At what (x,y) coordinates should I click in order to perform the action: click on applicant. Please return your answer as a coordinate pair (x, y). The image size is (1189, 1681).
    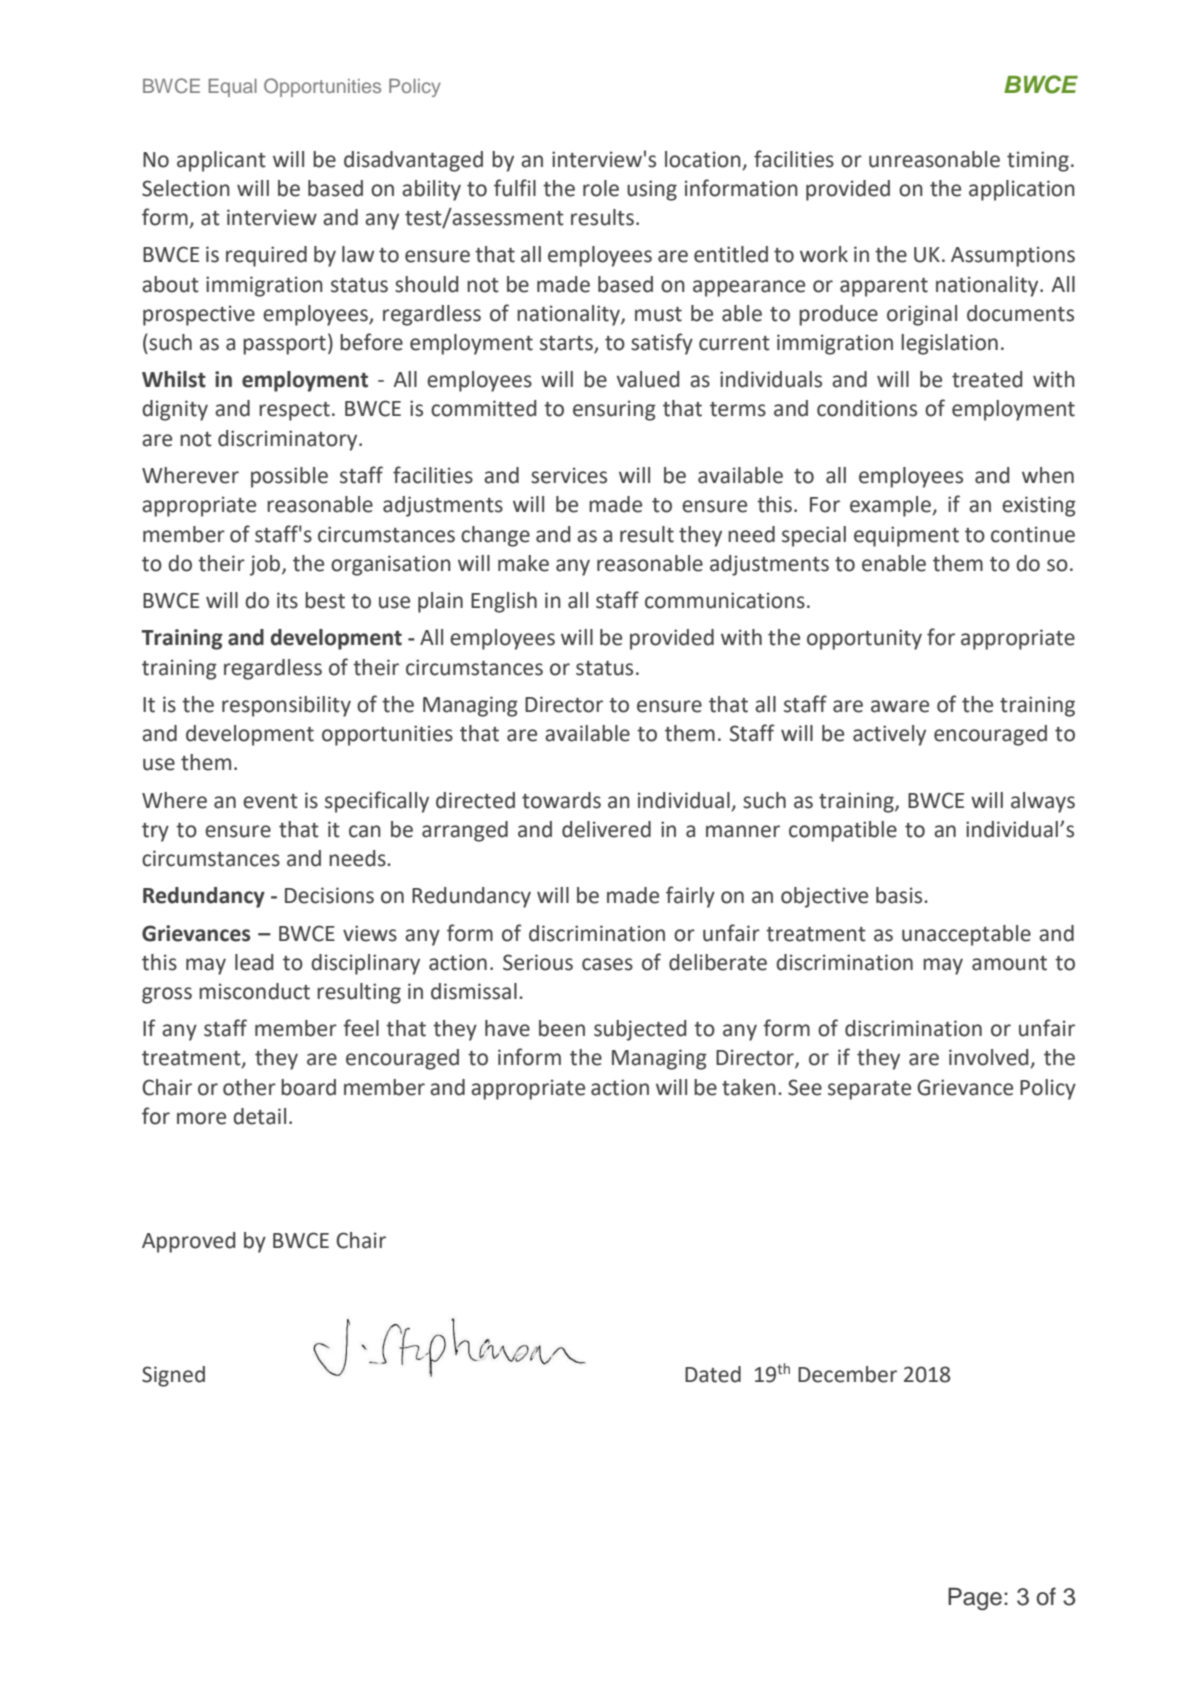
    Looking at the image, I should click on (221, 161).
